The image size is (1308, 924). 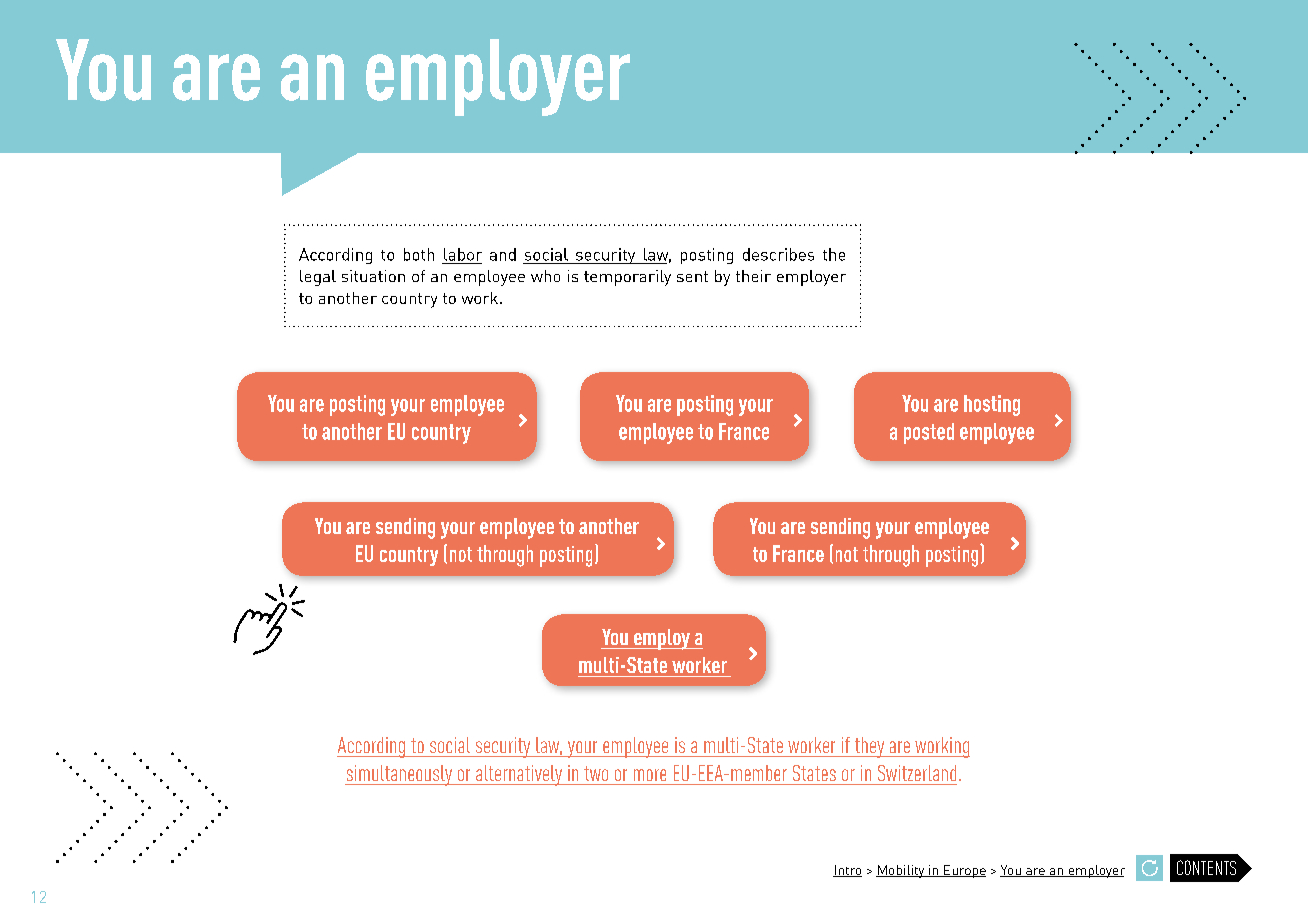 I want to click on hosting, so click(x=992, y=405).
